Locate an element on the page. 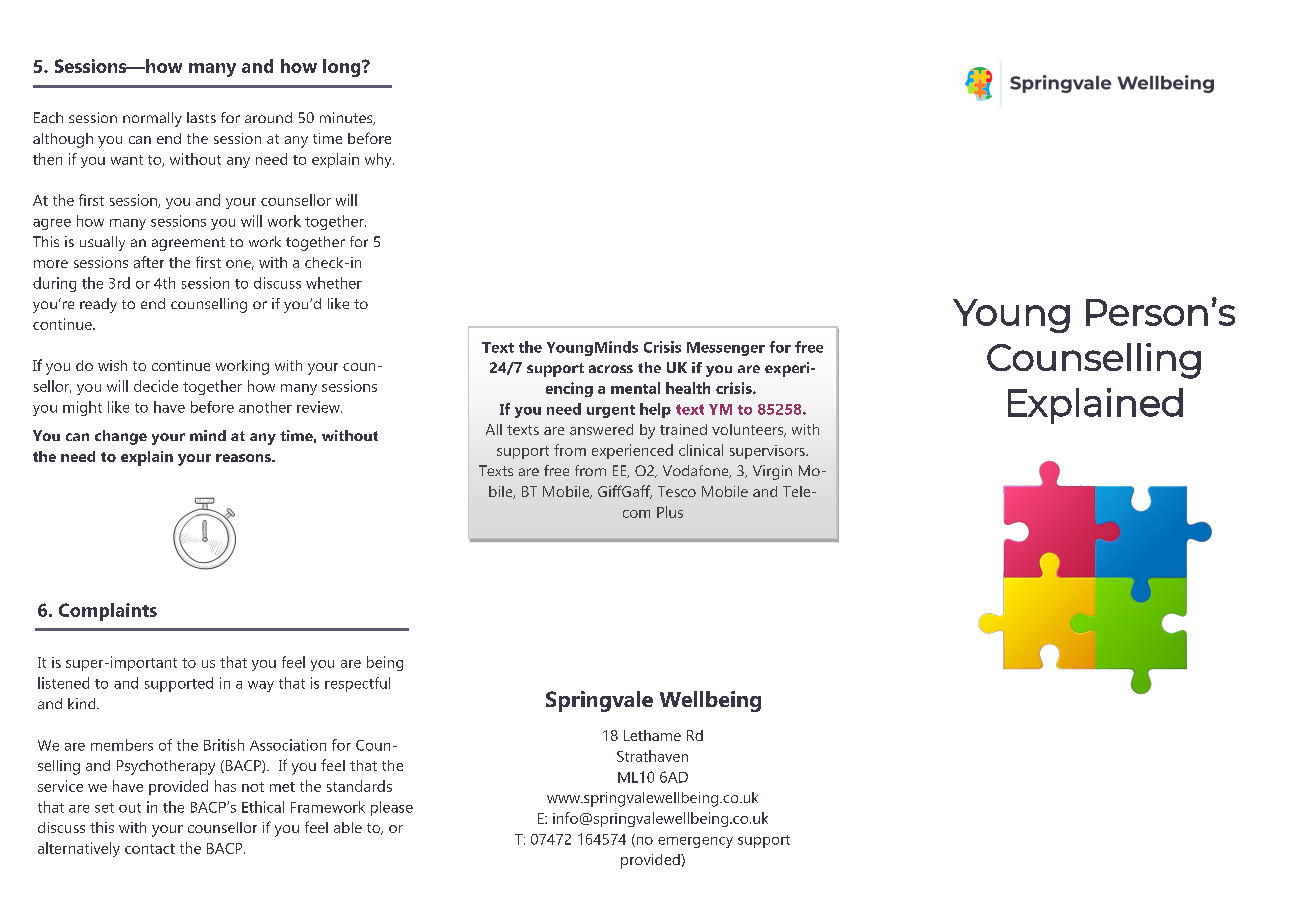  please is located at coordinates (392, 808).
